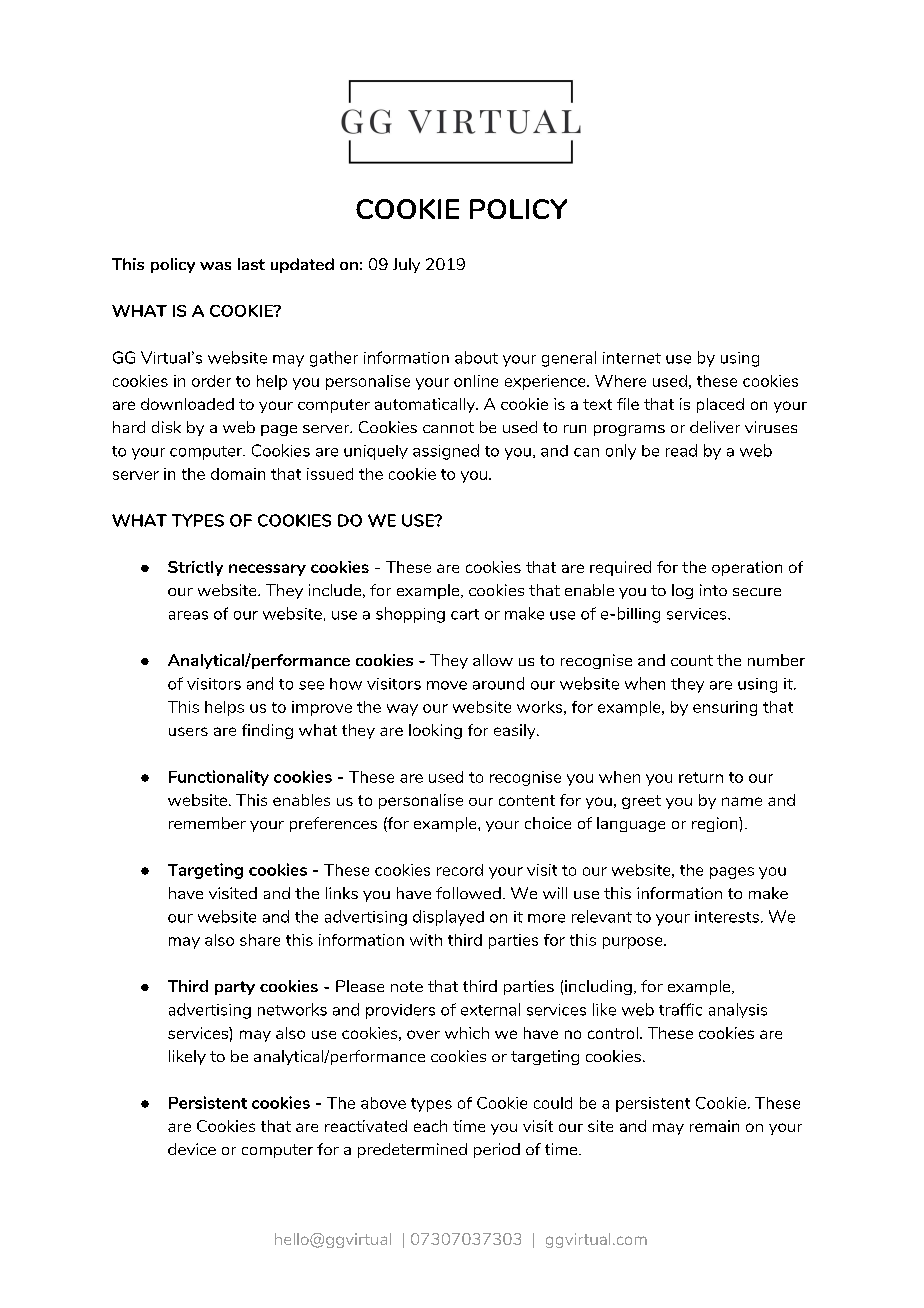  What do you see at coordinates (215, 266) in the screenshot?
I see `was` at bounding box center [215, 266].
